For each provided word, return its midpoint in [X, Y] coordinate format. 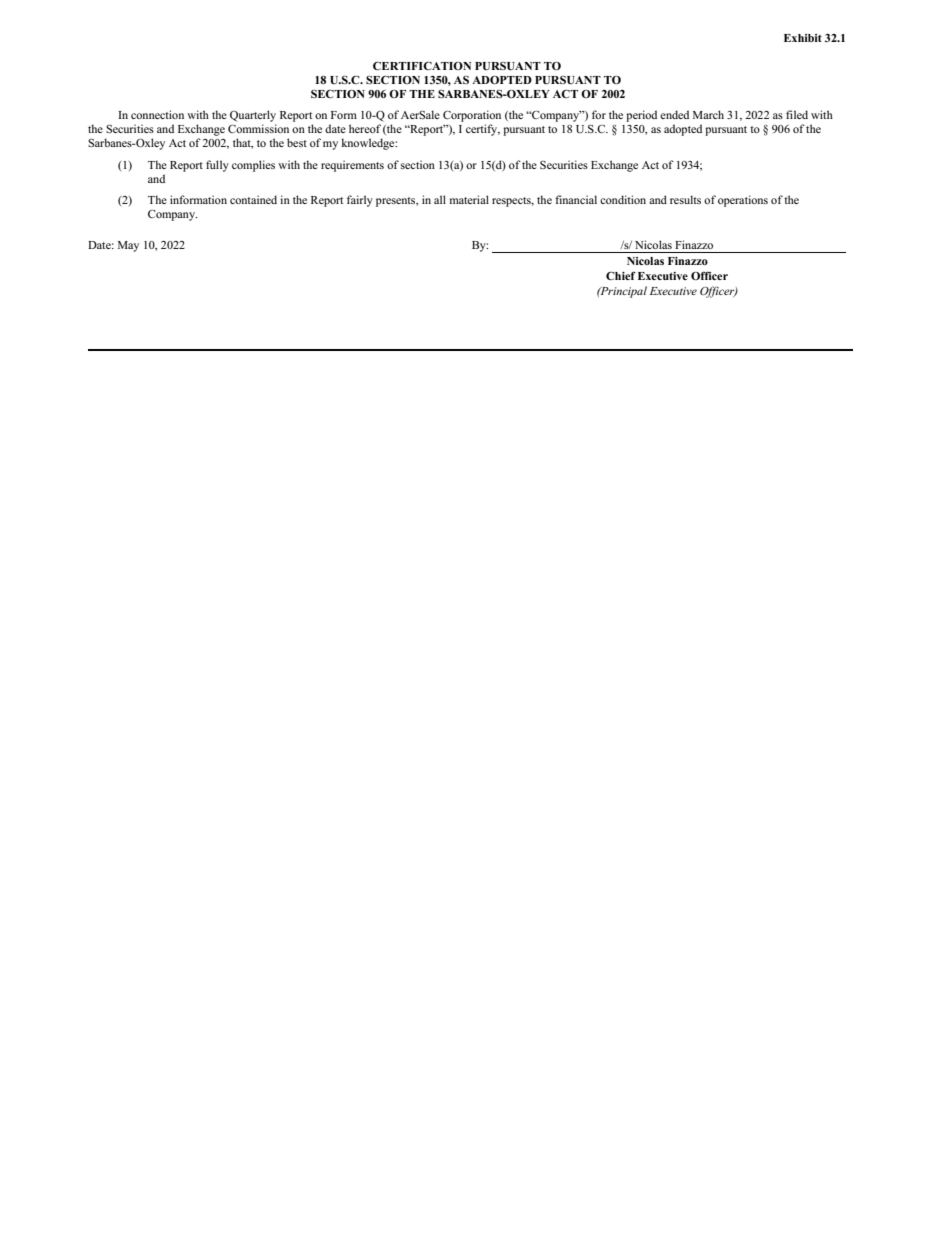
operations [743, 201]
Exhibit [803, 38]
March [708, 114]
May [128, 246]
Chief [621, 275]
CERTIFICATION [422, 65]
